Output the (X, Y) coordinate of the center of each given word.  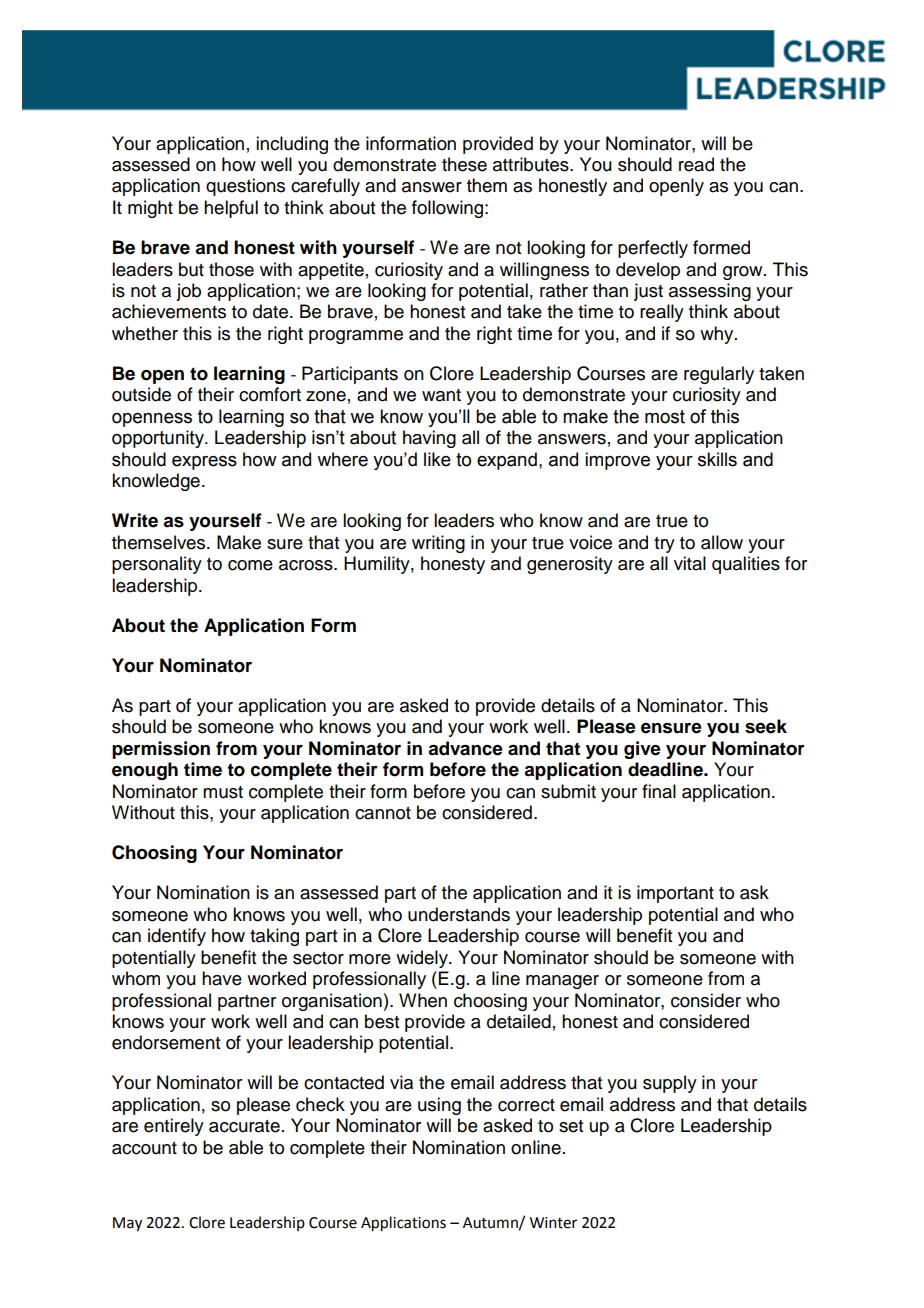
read (696, 164)
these (464, 164)
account (144, 1148)
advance (465, 748)
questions (245, 187)
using (439, 1106)
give (642, 750)
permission (161, 750)
